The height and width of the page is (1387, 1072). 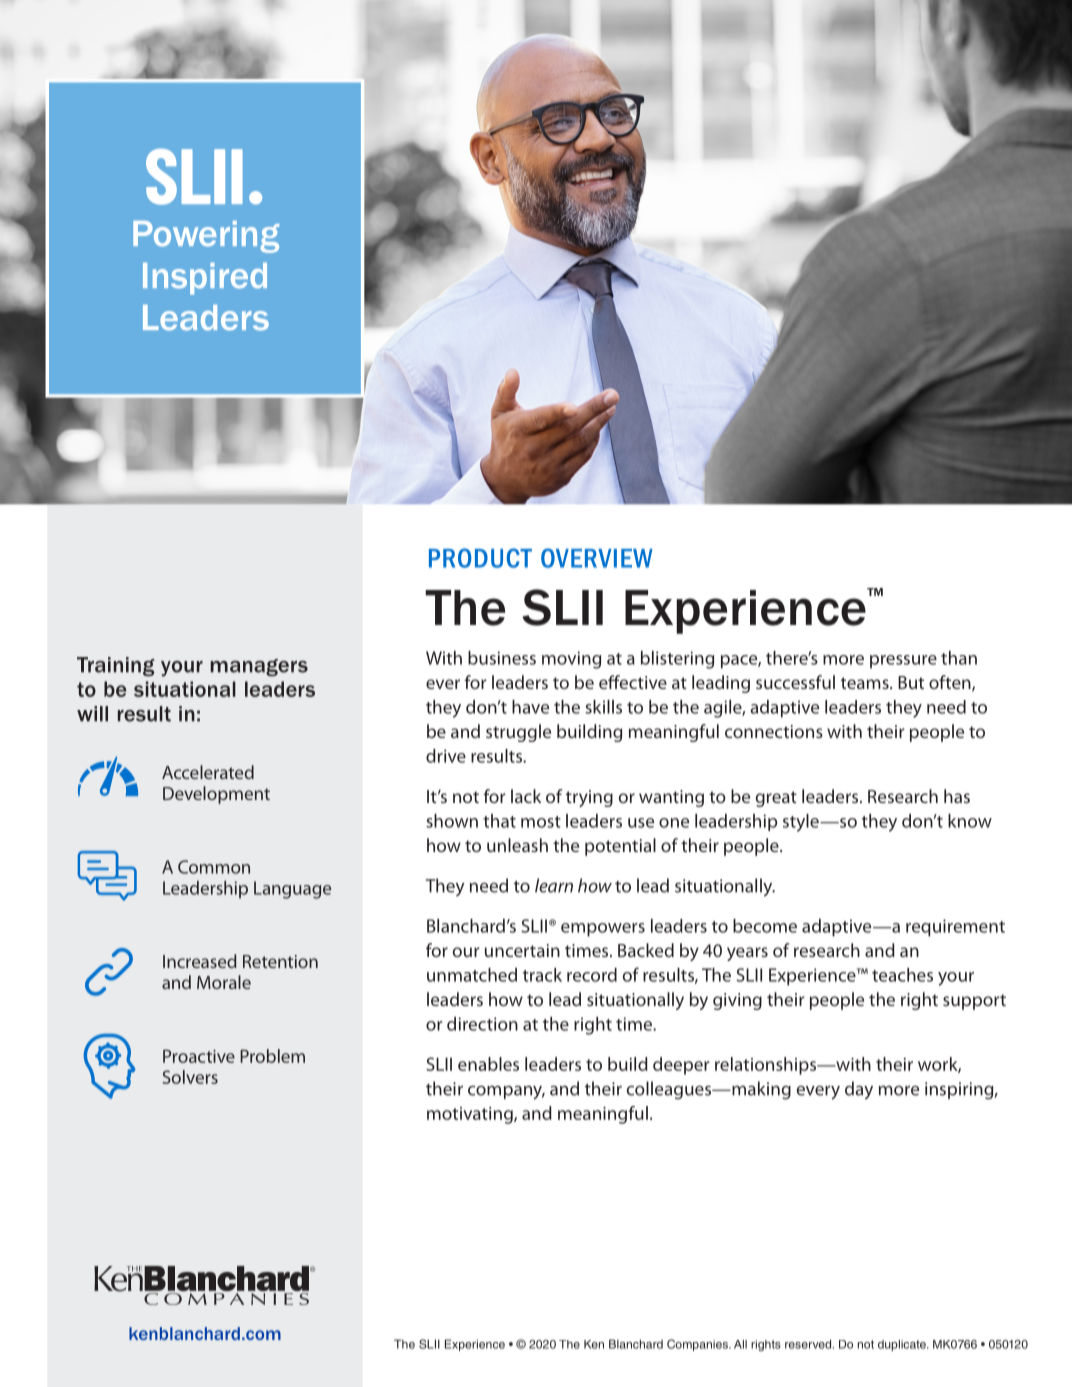 What do you see at coordinates (597, 558) in the page?
I see `OVERVIEW` at bounding box center [597, 558].
